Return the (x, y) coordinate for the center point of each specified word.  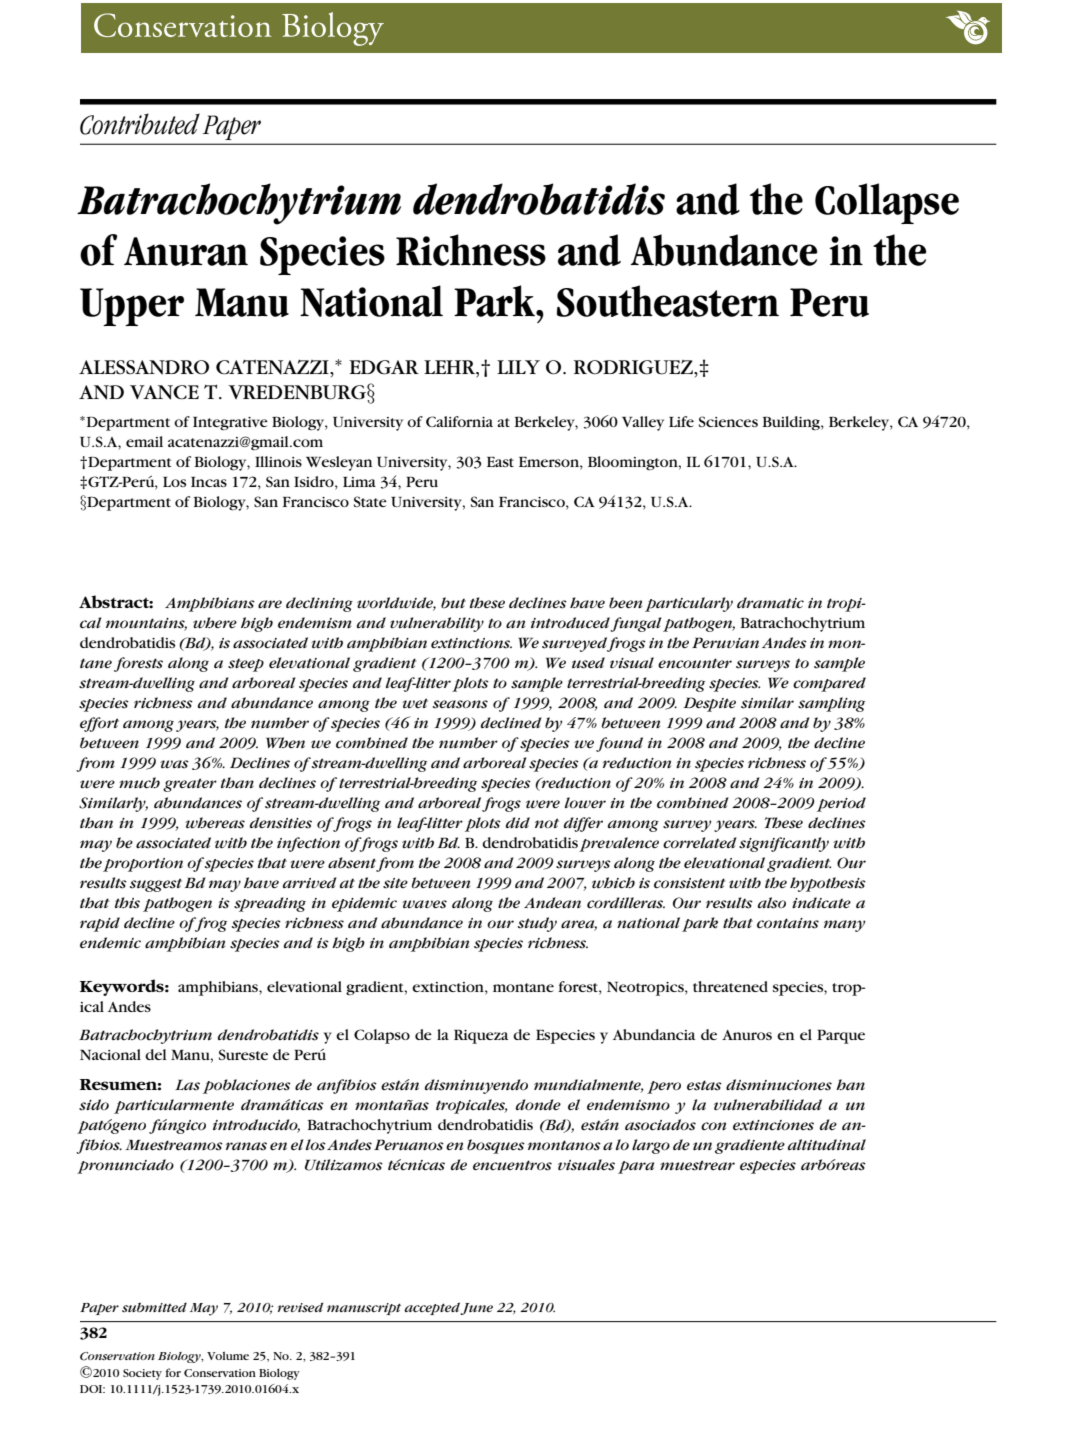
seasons (460, 704)
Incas (209, 482)
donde (538, 1105)
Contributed (140, 124)
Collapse (887, 203)
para (636, 1167)
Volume (228, 1355)
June (476, 1309)
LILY (518, 367)
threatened (730, 986)
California (459, 421)
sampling (831, 704)
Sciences (728, 421)
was (174, 764)
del (156, 1054)
